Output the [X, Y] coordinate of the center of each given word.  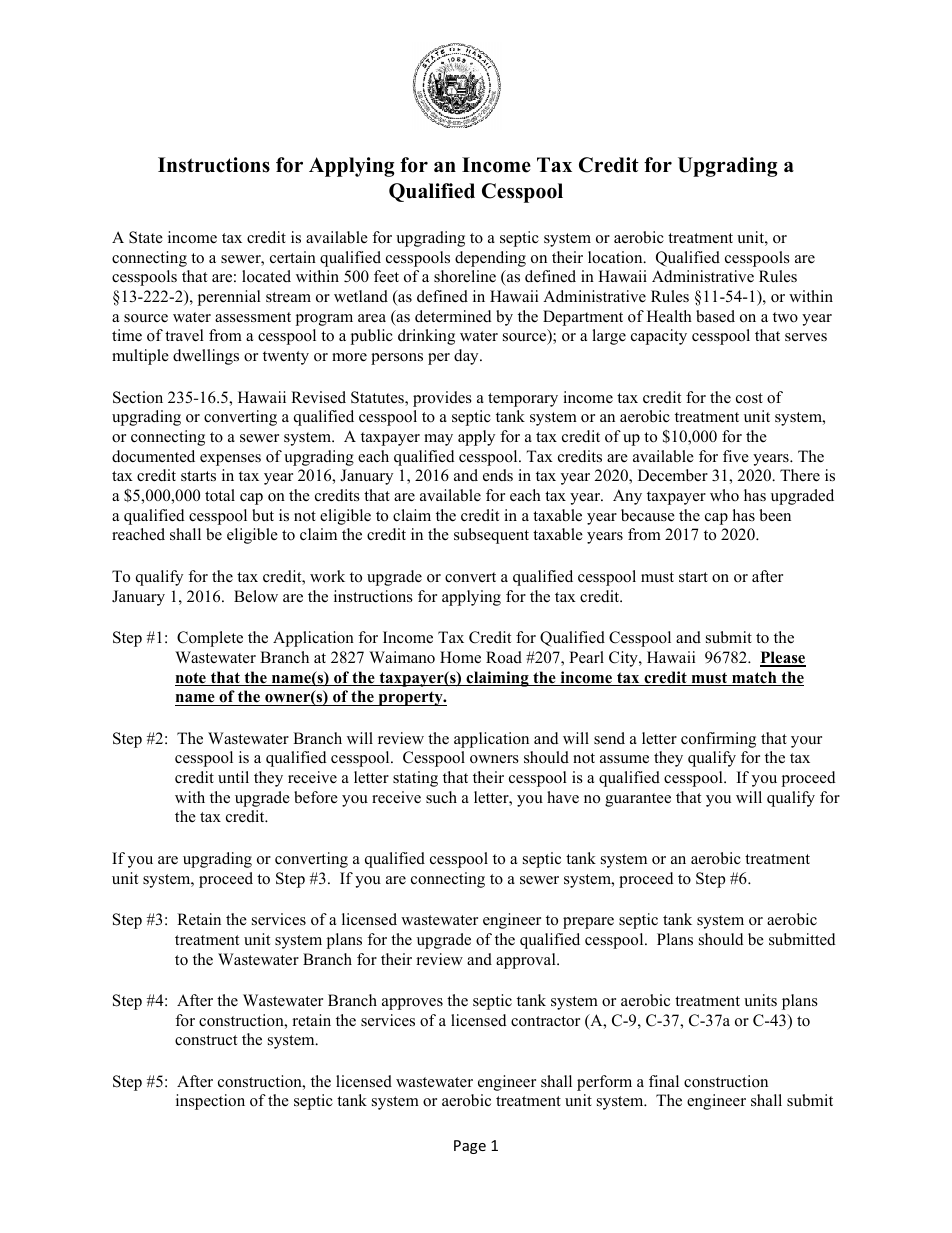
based [715, 316]
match [754, 678]
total [220, 495]
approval [527, 961]
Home [460, 657]
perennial [229, 298]
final [664, 1081]
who [724, 495]
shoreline [465, 276]
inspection [210, 1102]
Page [470, 1147]
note [191, 679]
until [233, 777]
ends [498, 475]
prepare [588, 923]
